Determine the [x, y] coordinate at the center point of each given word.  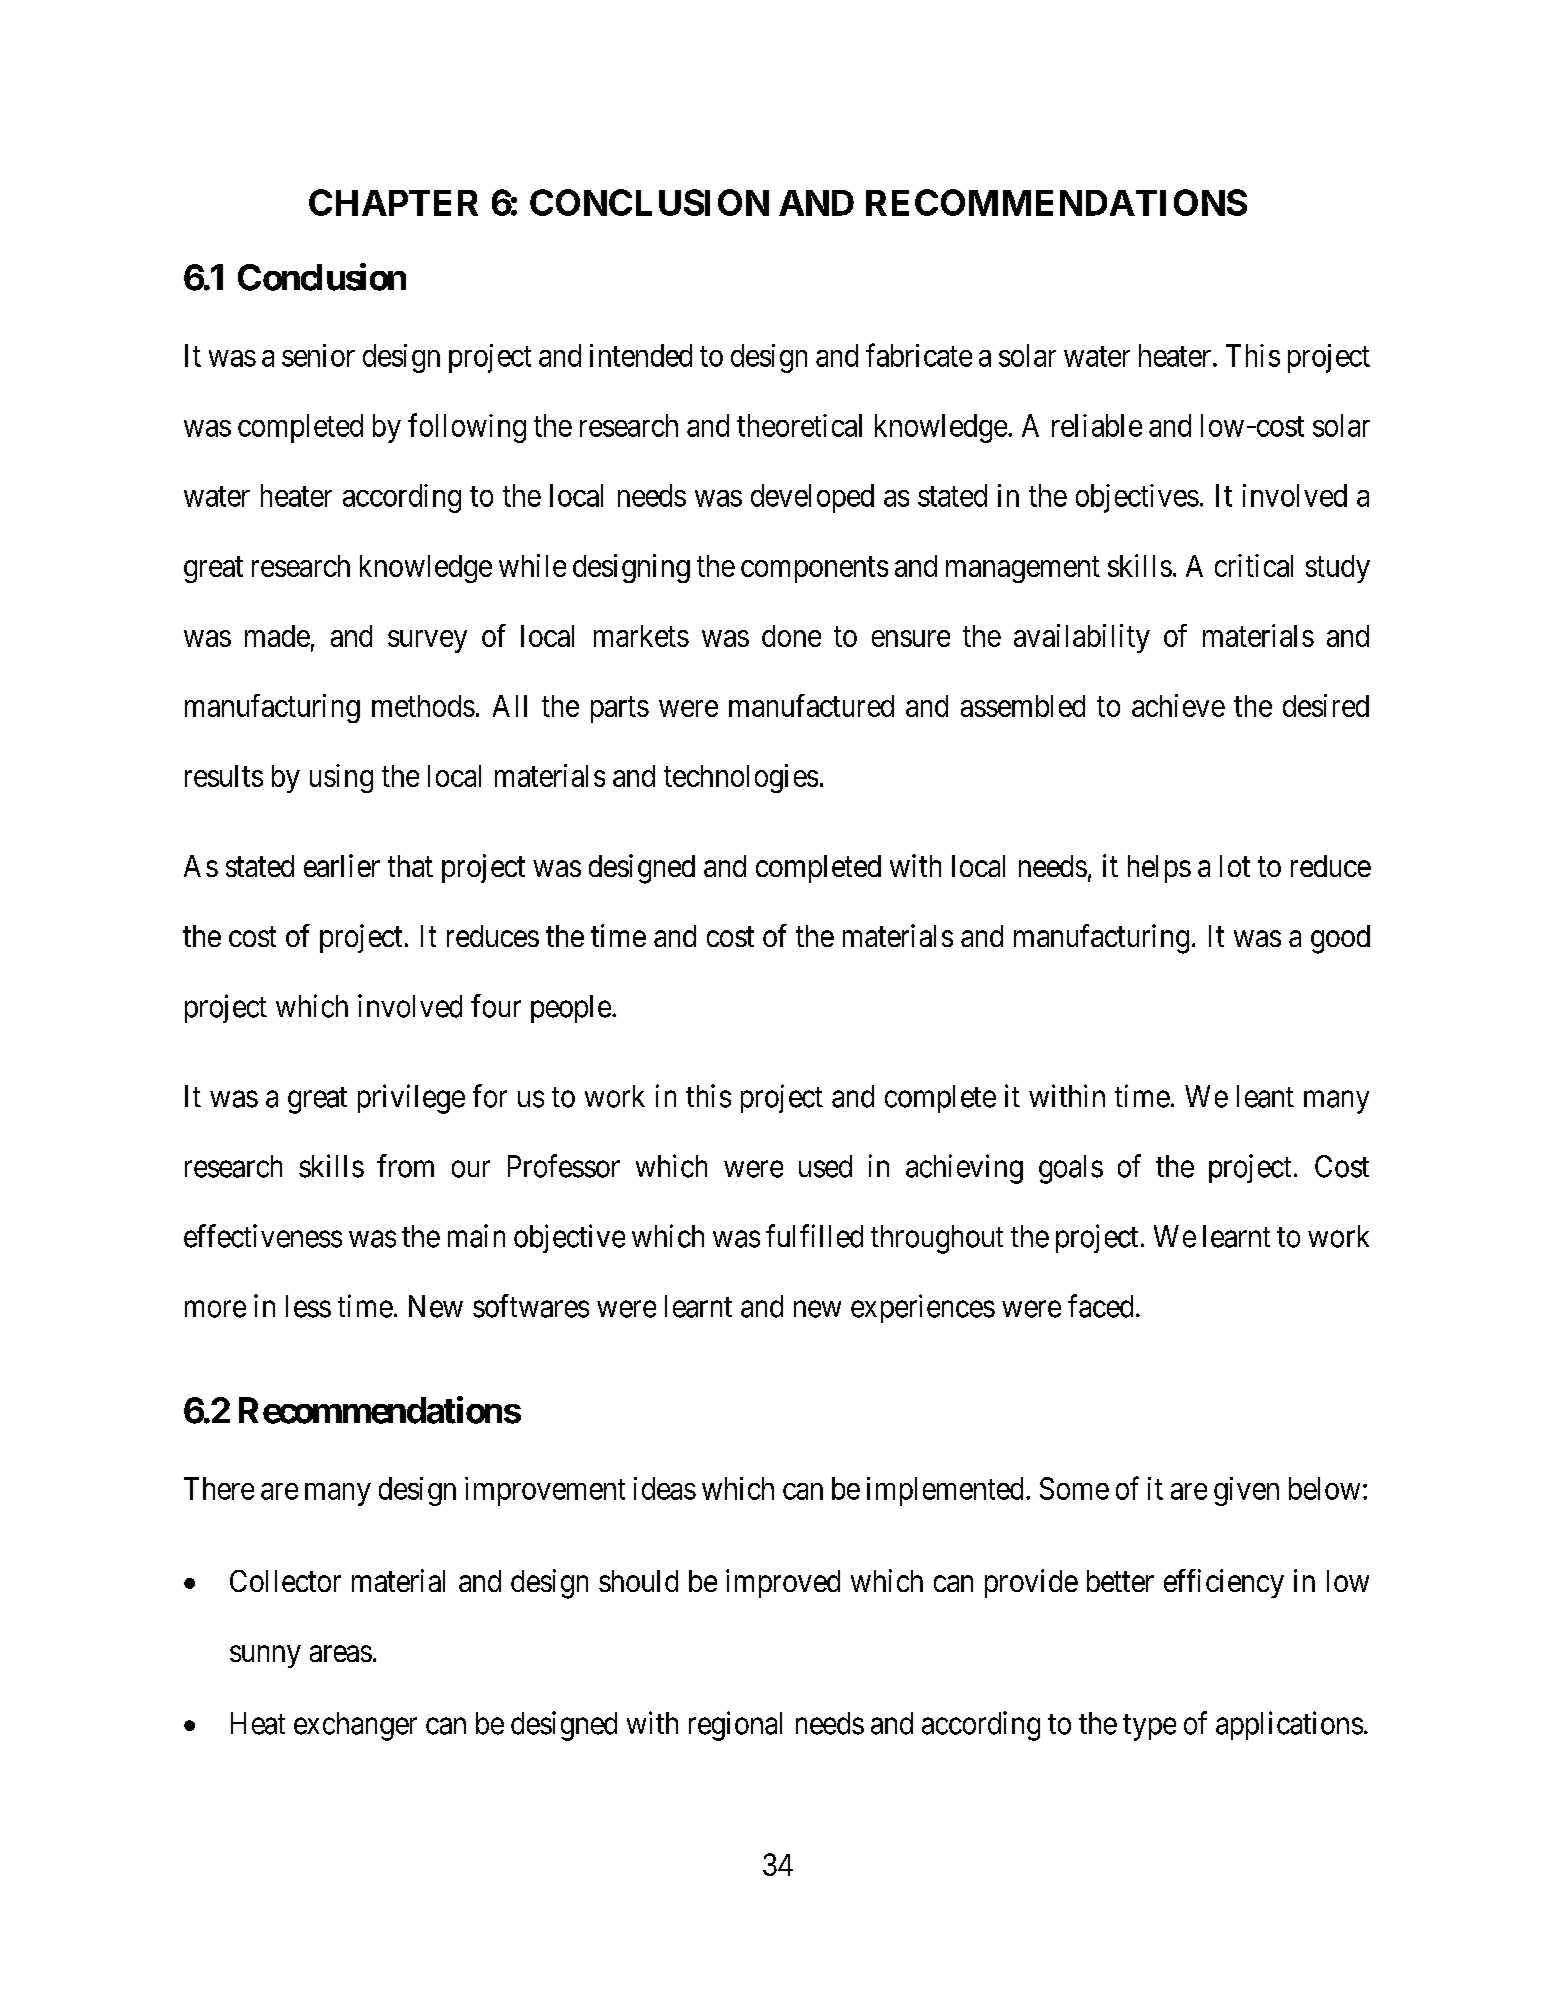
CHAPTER [393, 202]
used [825, 1166]
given [1246, 1491]
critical [1254, 565]
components [814, 570]
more [215, 1309]
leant [1265, 1096]
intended [641, 355]
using [341, 778]
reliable [1097, 425]
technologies [741, 778]
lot [1235, 866]
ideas [665, 1488]
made [277, 636]
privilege [411, 1099]
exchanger [355, 1726]
